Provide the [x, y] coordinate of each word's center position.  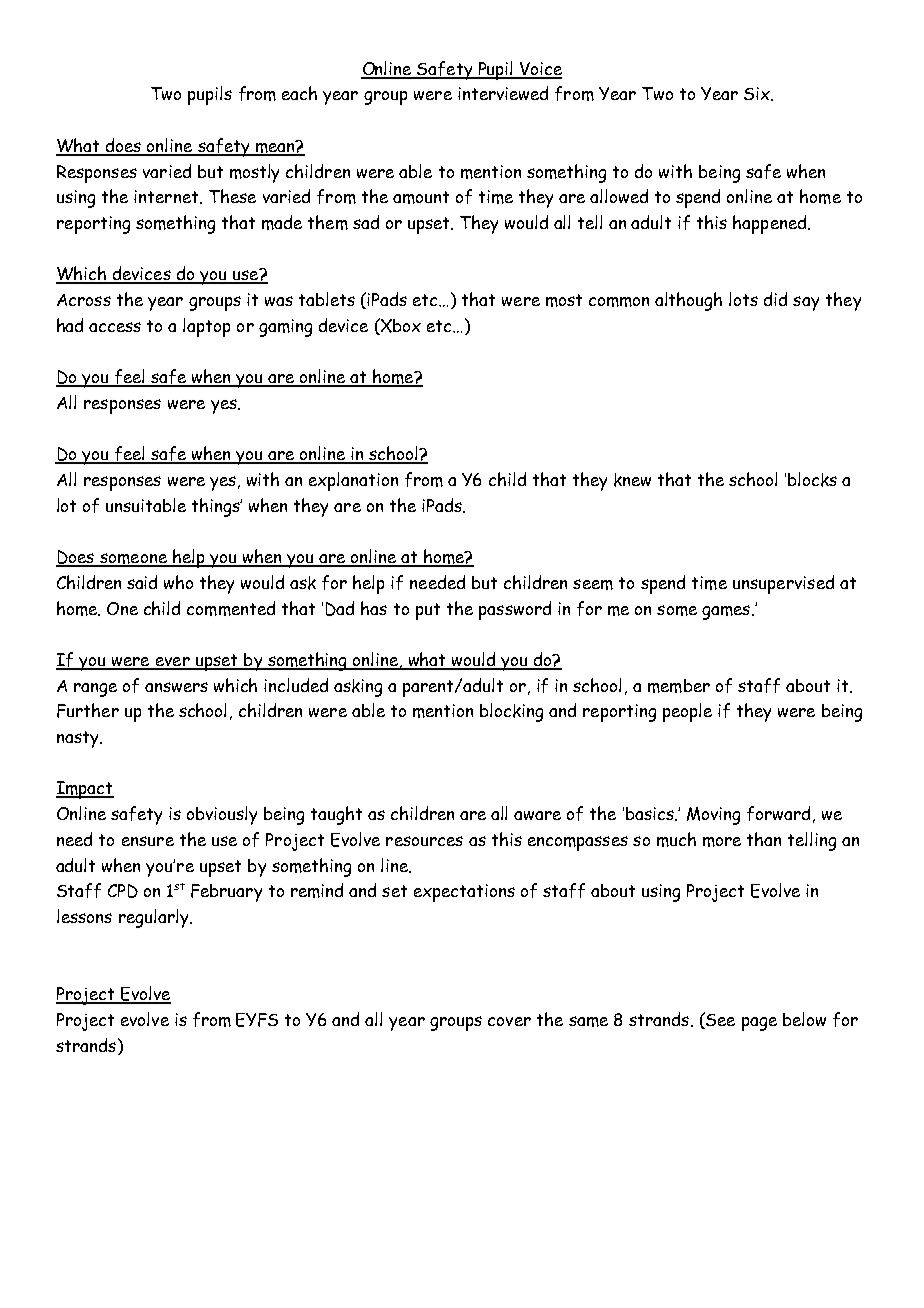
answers [176, 687]
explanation [353, 481]
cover [509, 1021]
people [687, 712]
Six [758, 94]
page [759, 1024]
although [688, 301]
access [115, 327]
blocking [511, 712]
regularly [155, 918]
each [299, 93]
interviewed [503, 93]
